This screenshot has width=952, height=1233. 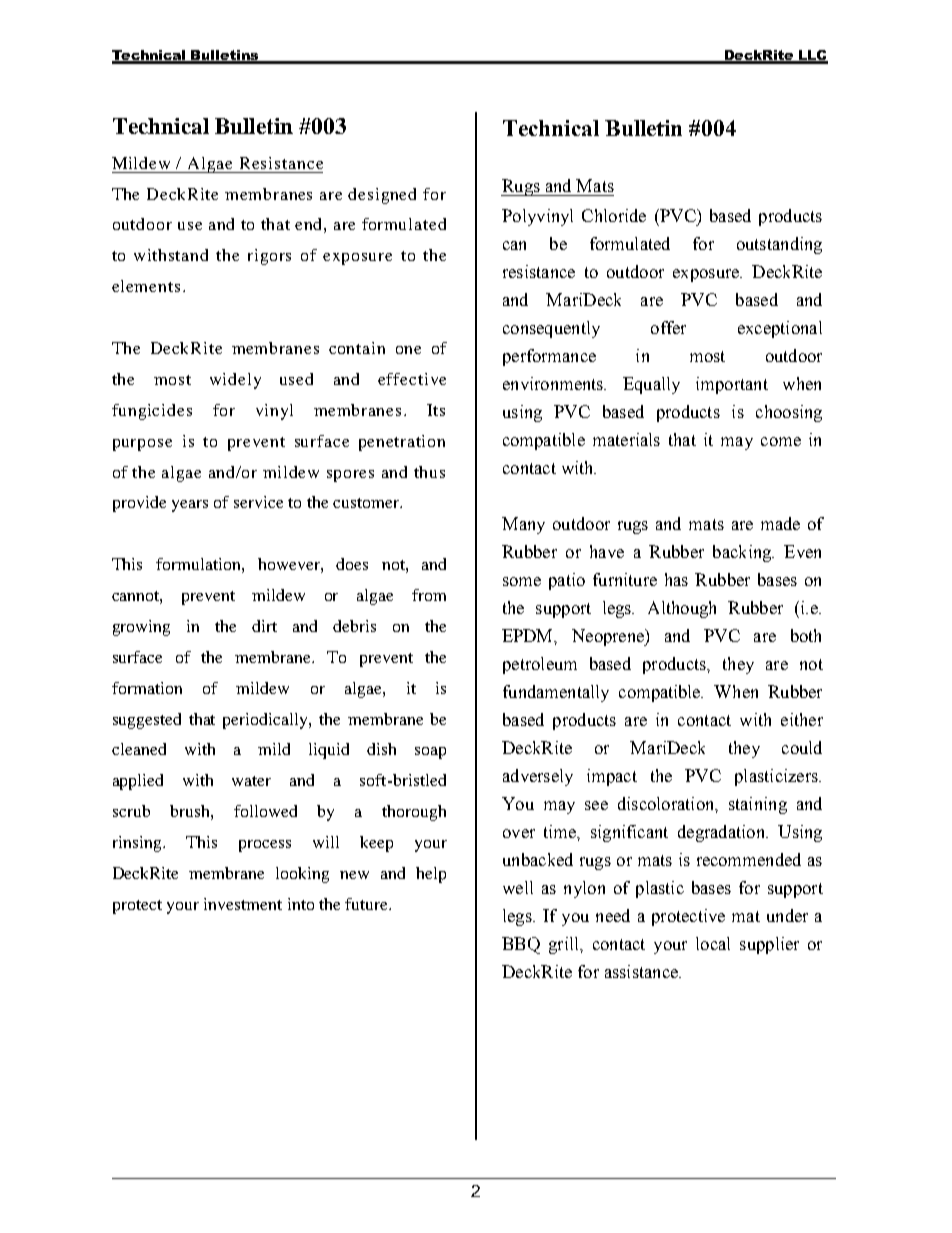 I want to click on investment, so click(x=243, y=904).
